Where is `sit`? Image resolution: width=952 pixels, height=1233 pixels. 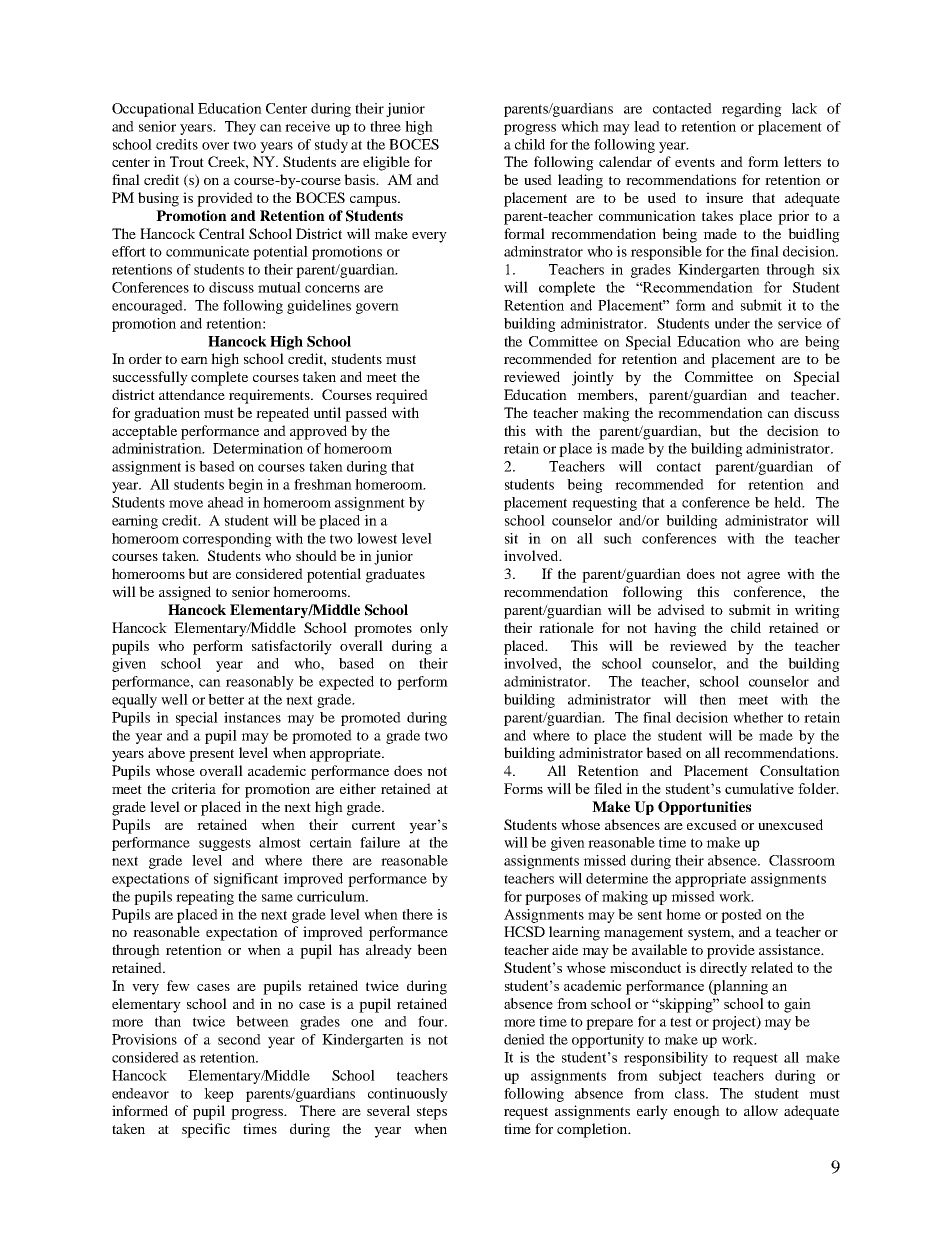
sit is located at coordinates (511, 538).
